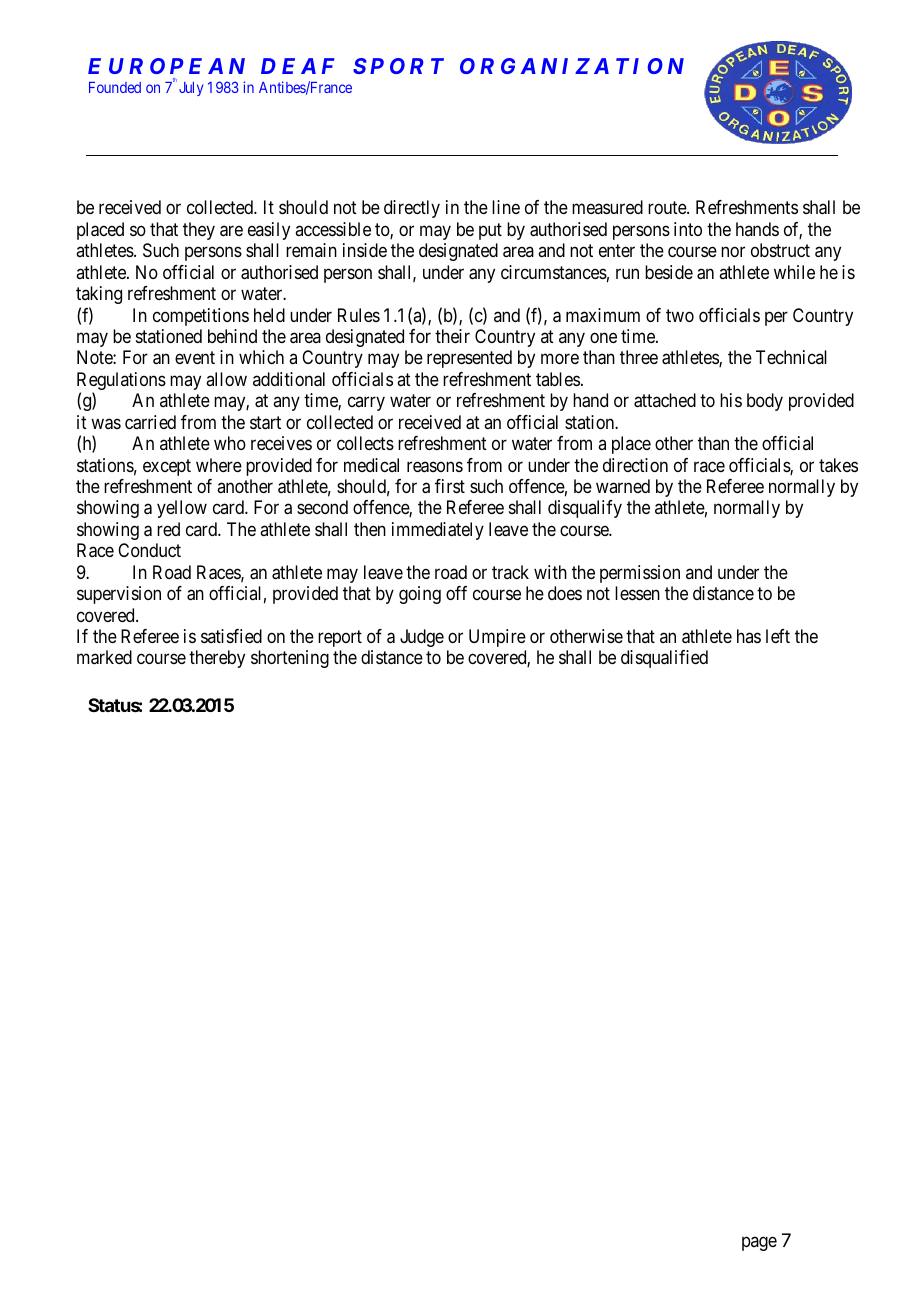 The image size is (924, 1307). Describe the element at coordinates (749, 636) in the page. I see `has` at that location.
